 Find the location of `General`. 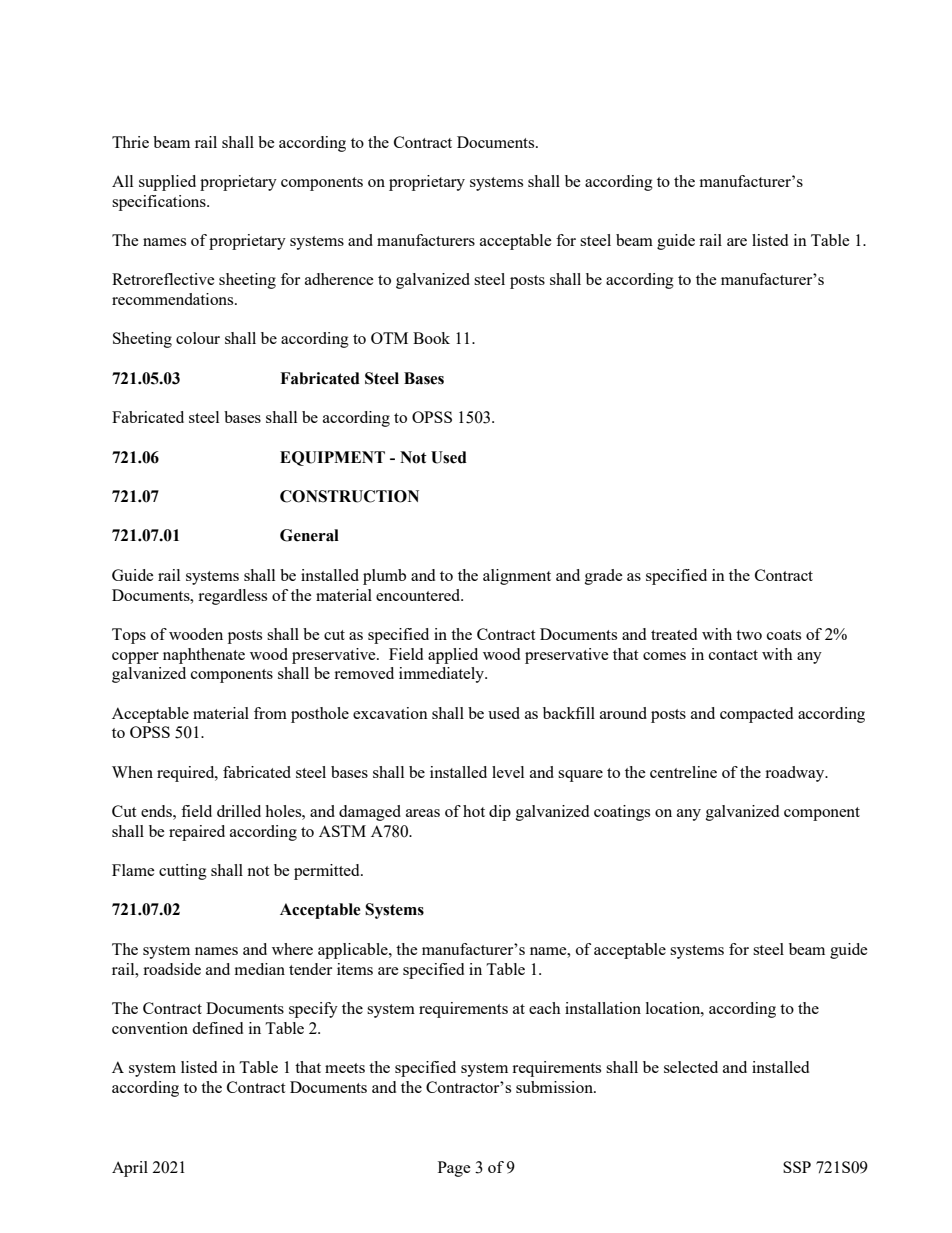

General is located at coordinates (309, 535).
